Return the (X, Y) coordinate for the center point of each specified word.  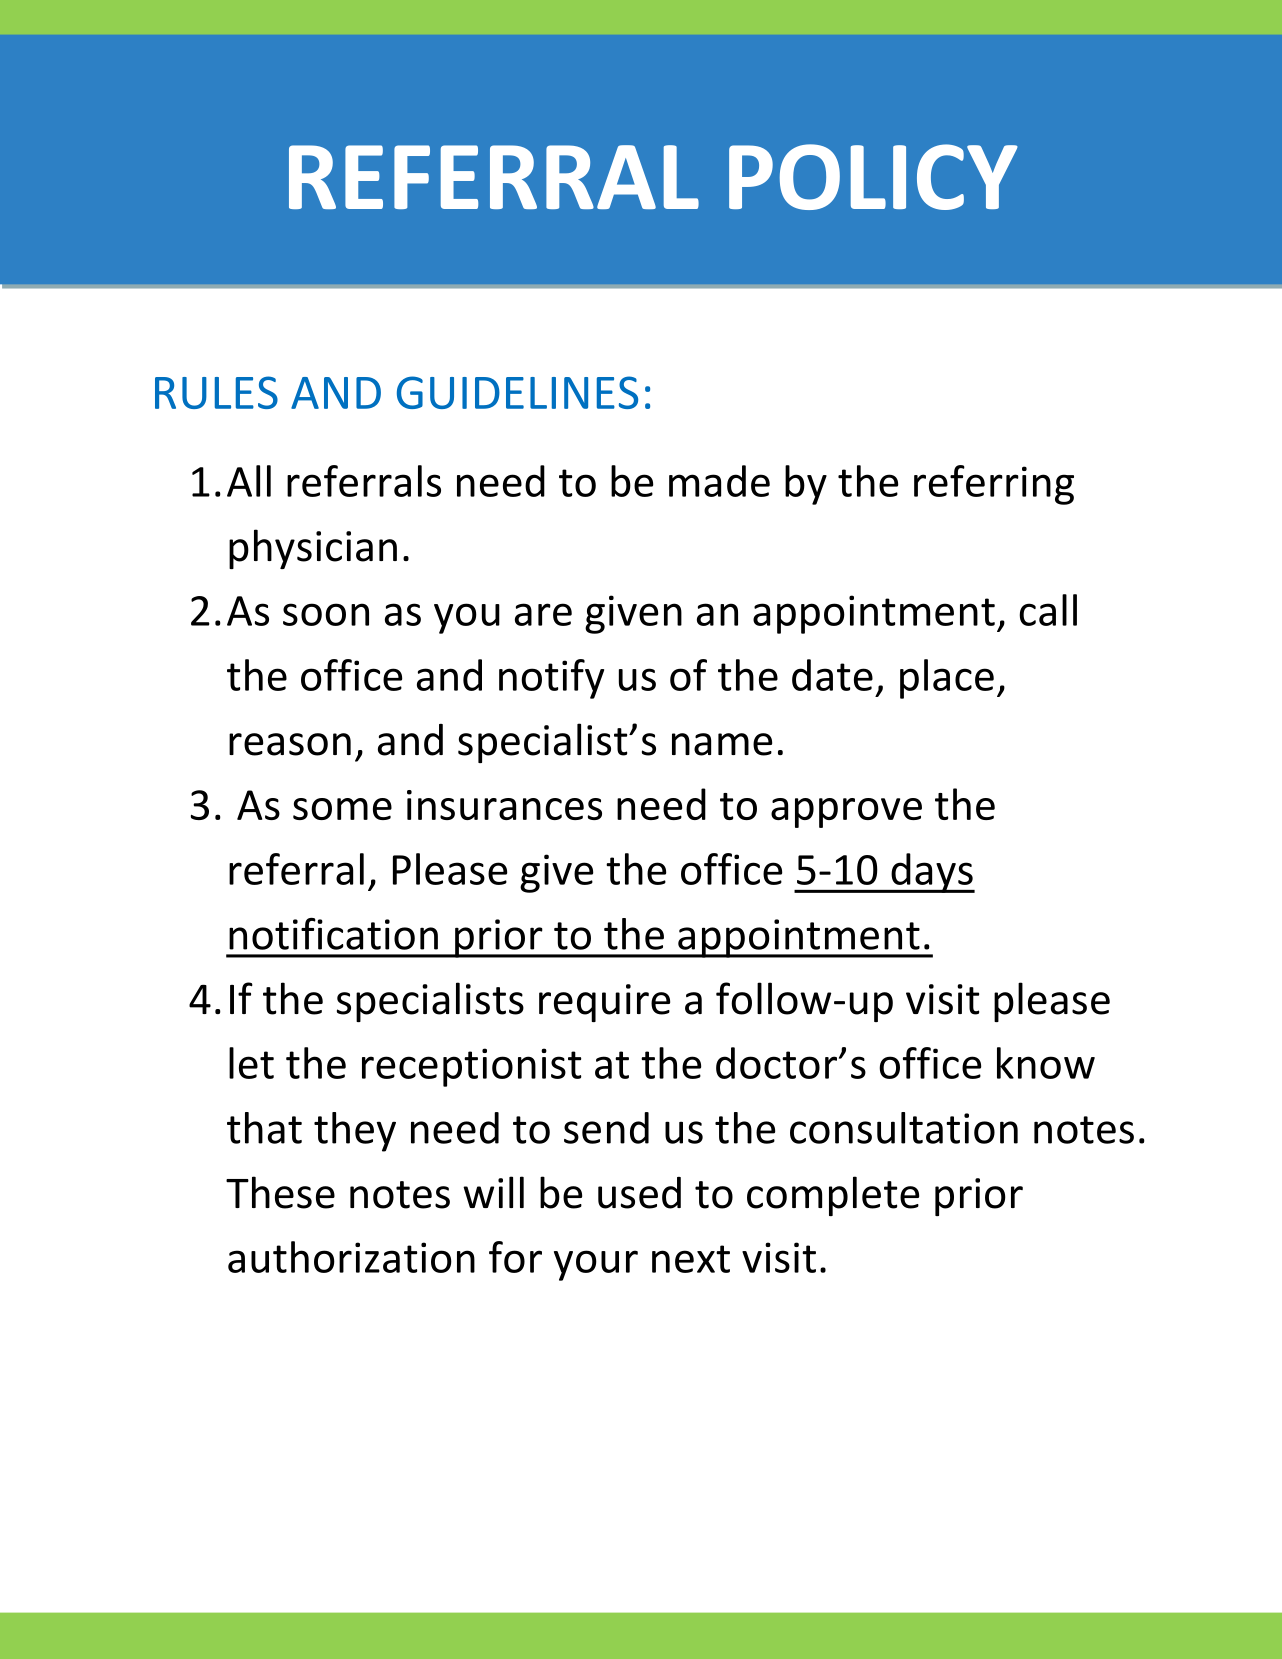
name (722, 744)
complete (833, 1196)
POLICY (873, 177)
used (639, 1193)
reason (290, 744)
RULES (216, 392)
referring (994, 485)
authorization (351, 1257)
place (947, 679)
